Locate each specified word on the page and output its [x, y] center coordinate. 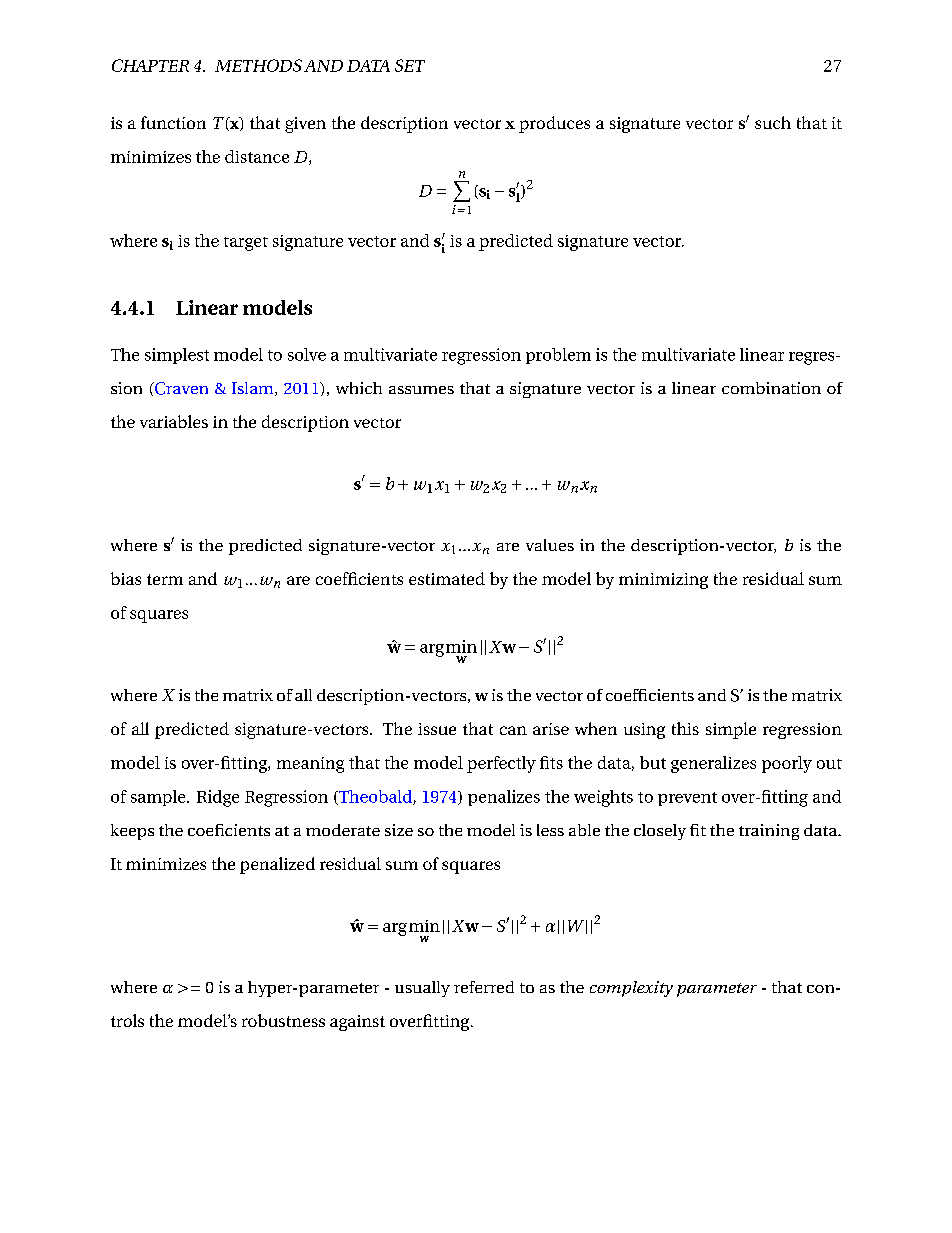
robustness [283, 1020]
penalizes [504, 798]
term [165, 579]
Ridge [218, 798]
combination [771, 388]
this [685, 728]
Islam [254, 389]
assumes [421, 390]
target [246, 244]
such [773, 122]
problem [558, 356]
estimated [447, 578]
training [769, 832]
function [173, 122]
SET [410, 65]
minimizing [663, 581]
